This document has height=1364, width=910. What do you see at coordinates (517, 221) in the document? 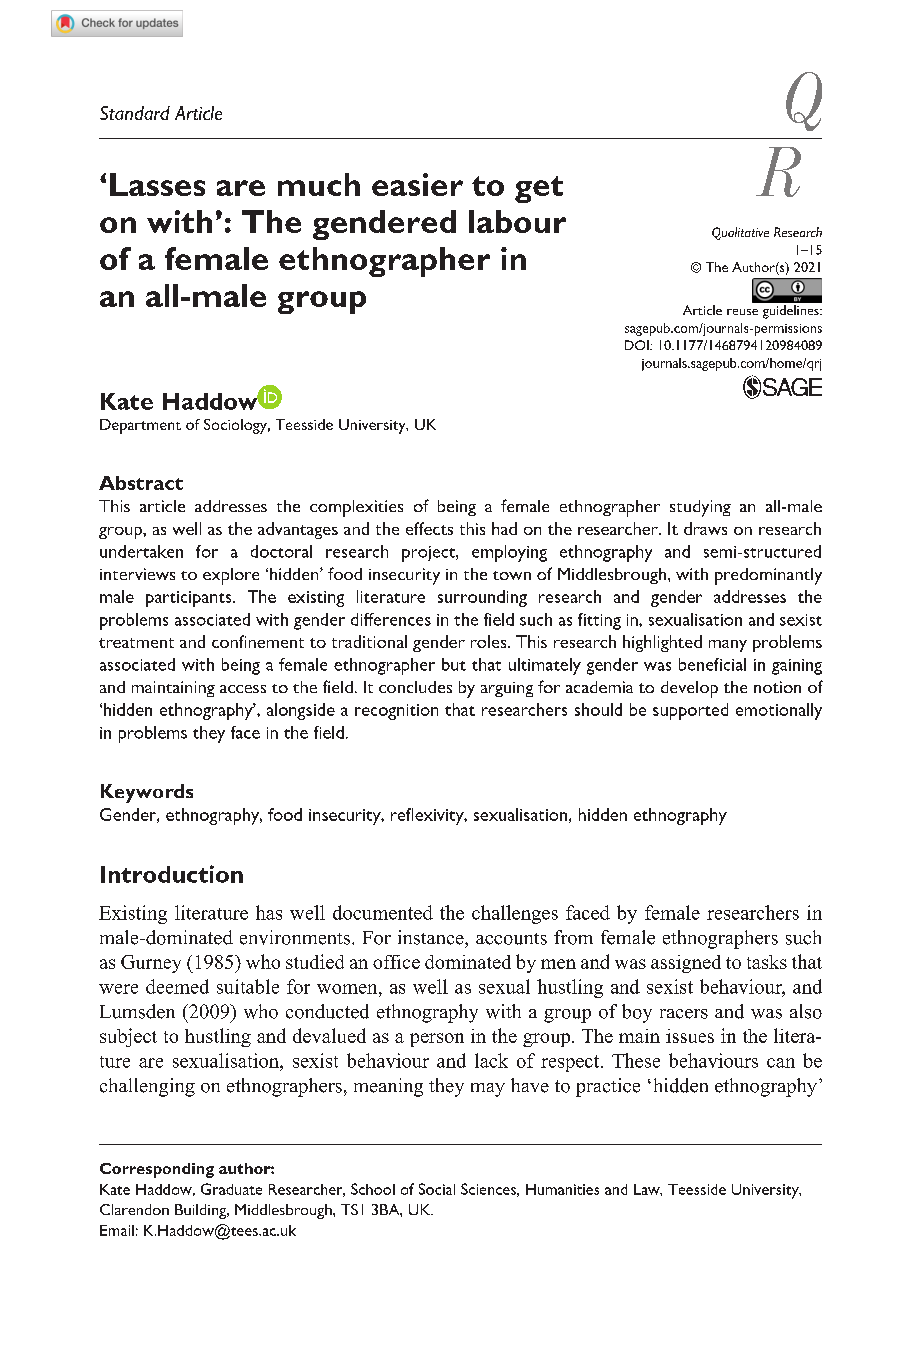
I see `labour` at bounding box center [517, 221].
